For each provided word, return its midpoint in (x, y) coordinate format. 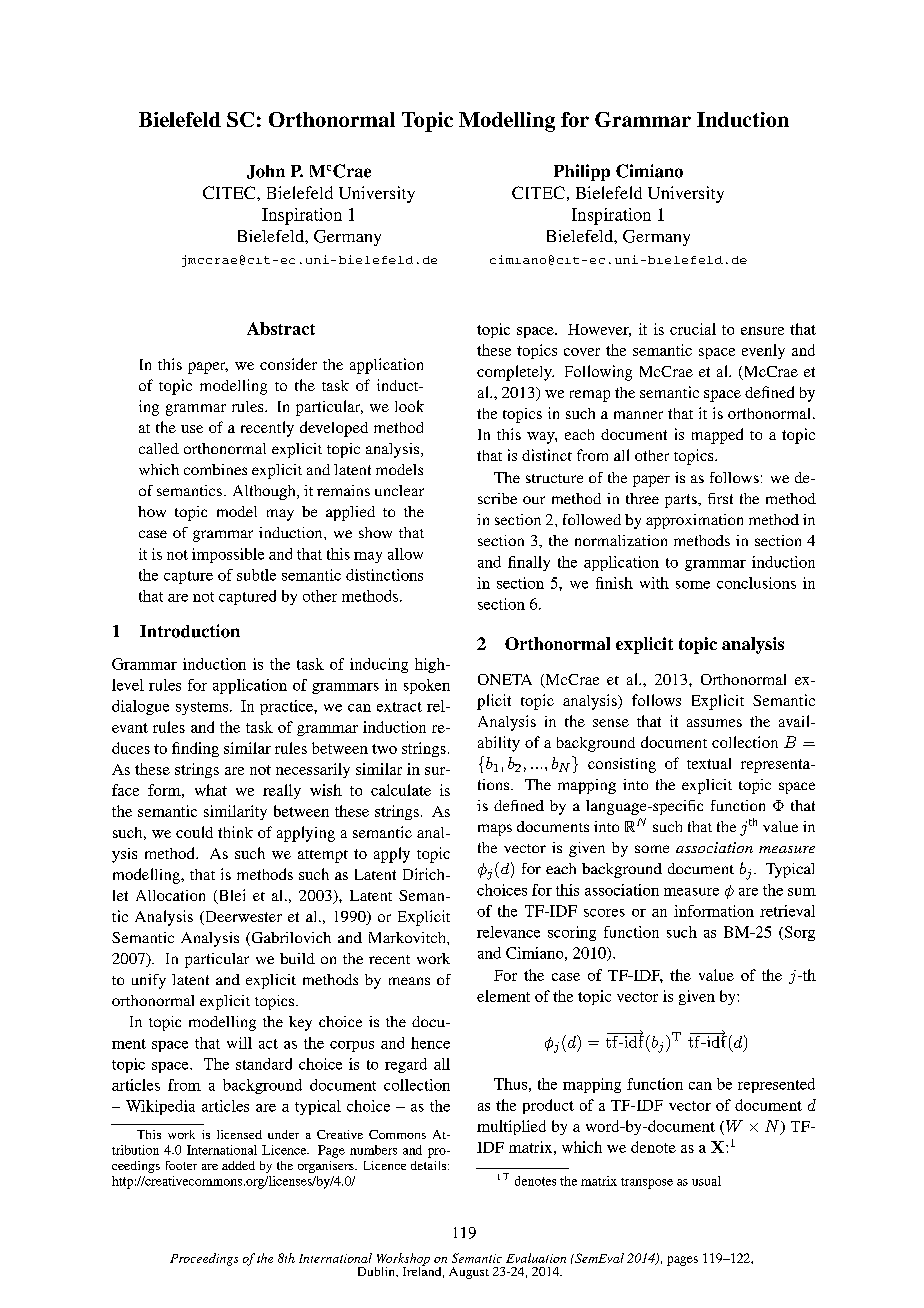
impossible (228, 555)
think (235, 832)
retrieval (787, 911)
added (238, 1165)
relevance (508, 932)
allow (405, 554)
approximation (694, 521)
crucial (693, 329)
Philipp (582, 172)
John (266, 172)
